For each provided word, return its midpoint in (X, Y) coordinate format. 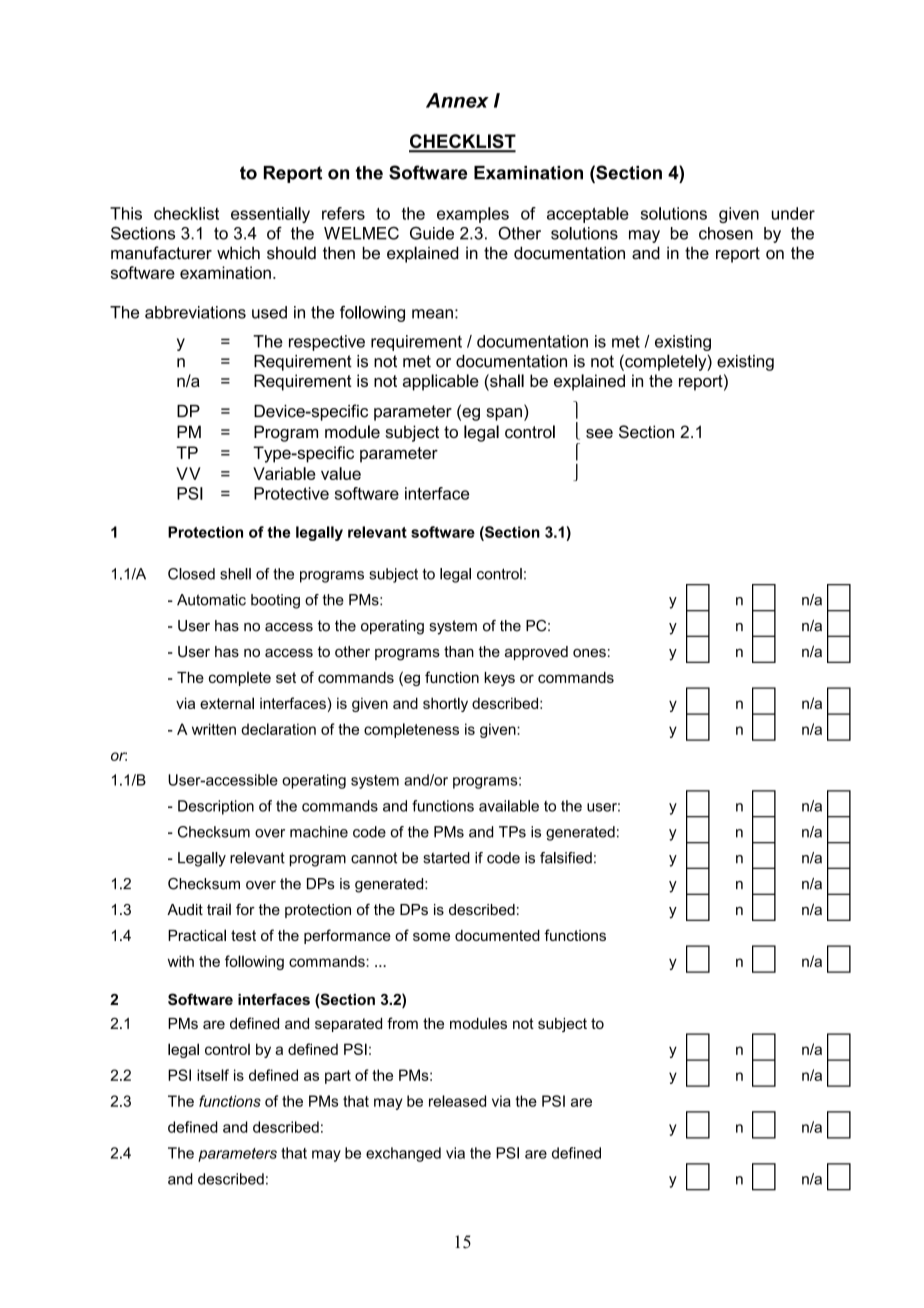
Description (216, 807)
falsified (566, 858)
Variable (284, 473)
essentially (270, 215)
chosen (726, 233)
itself (213, 1075)
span (504, 414)
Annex (457, 100)
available (509, 806)
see (599, 434)
